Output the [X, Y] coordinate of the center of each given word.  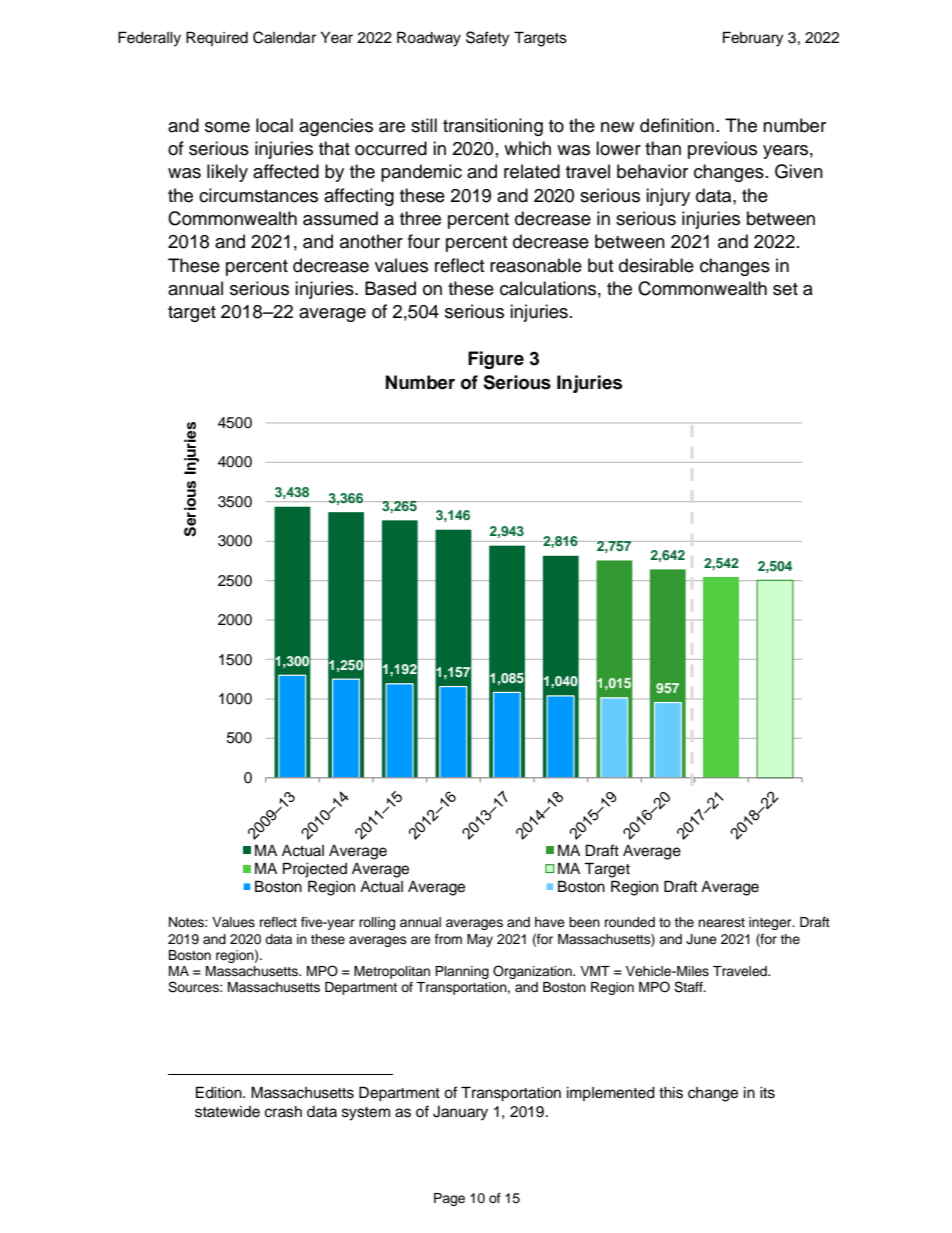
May [480, 940]
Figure [496, 360]
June [701, 939]
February [753, 39]
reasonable [536, 265]
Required [217, 38]
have [550, 922]
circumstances [258, 195]
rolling [377, 923]
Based [390, 288]
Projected [315, 870]
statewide [227, 1112]
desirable [656, 265]
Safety [487, 39]
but [600, 265]
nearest [721, 922]
